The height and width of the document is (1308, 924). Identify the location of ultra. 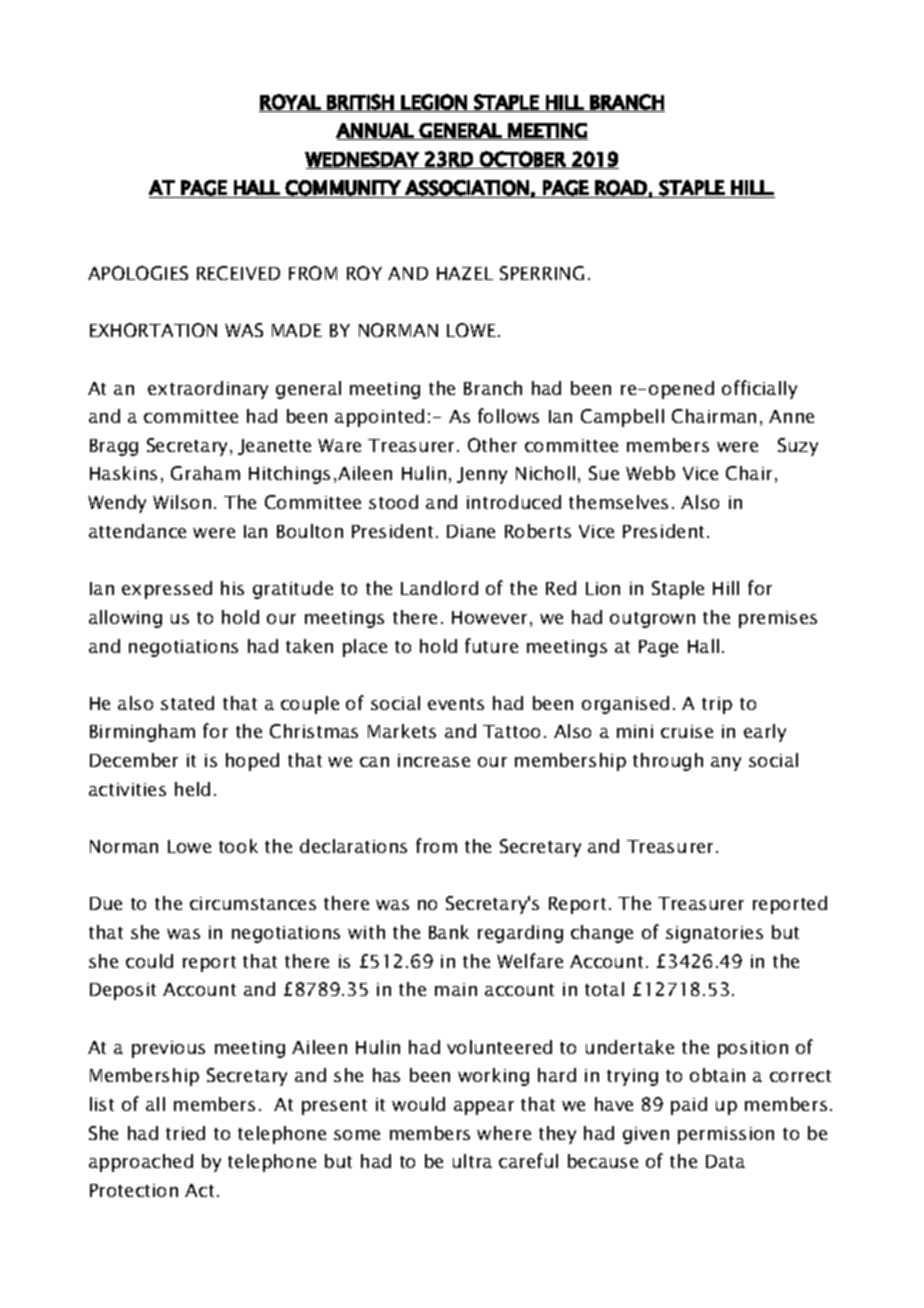
(472, 1161).
